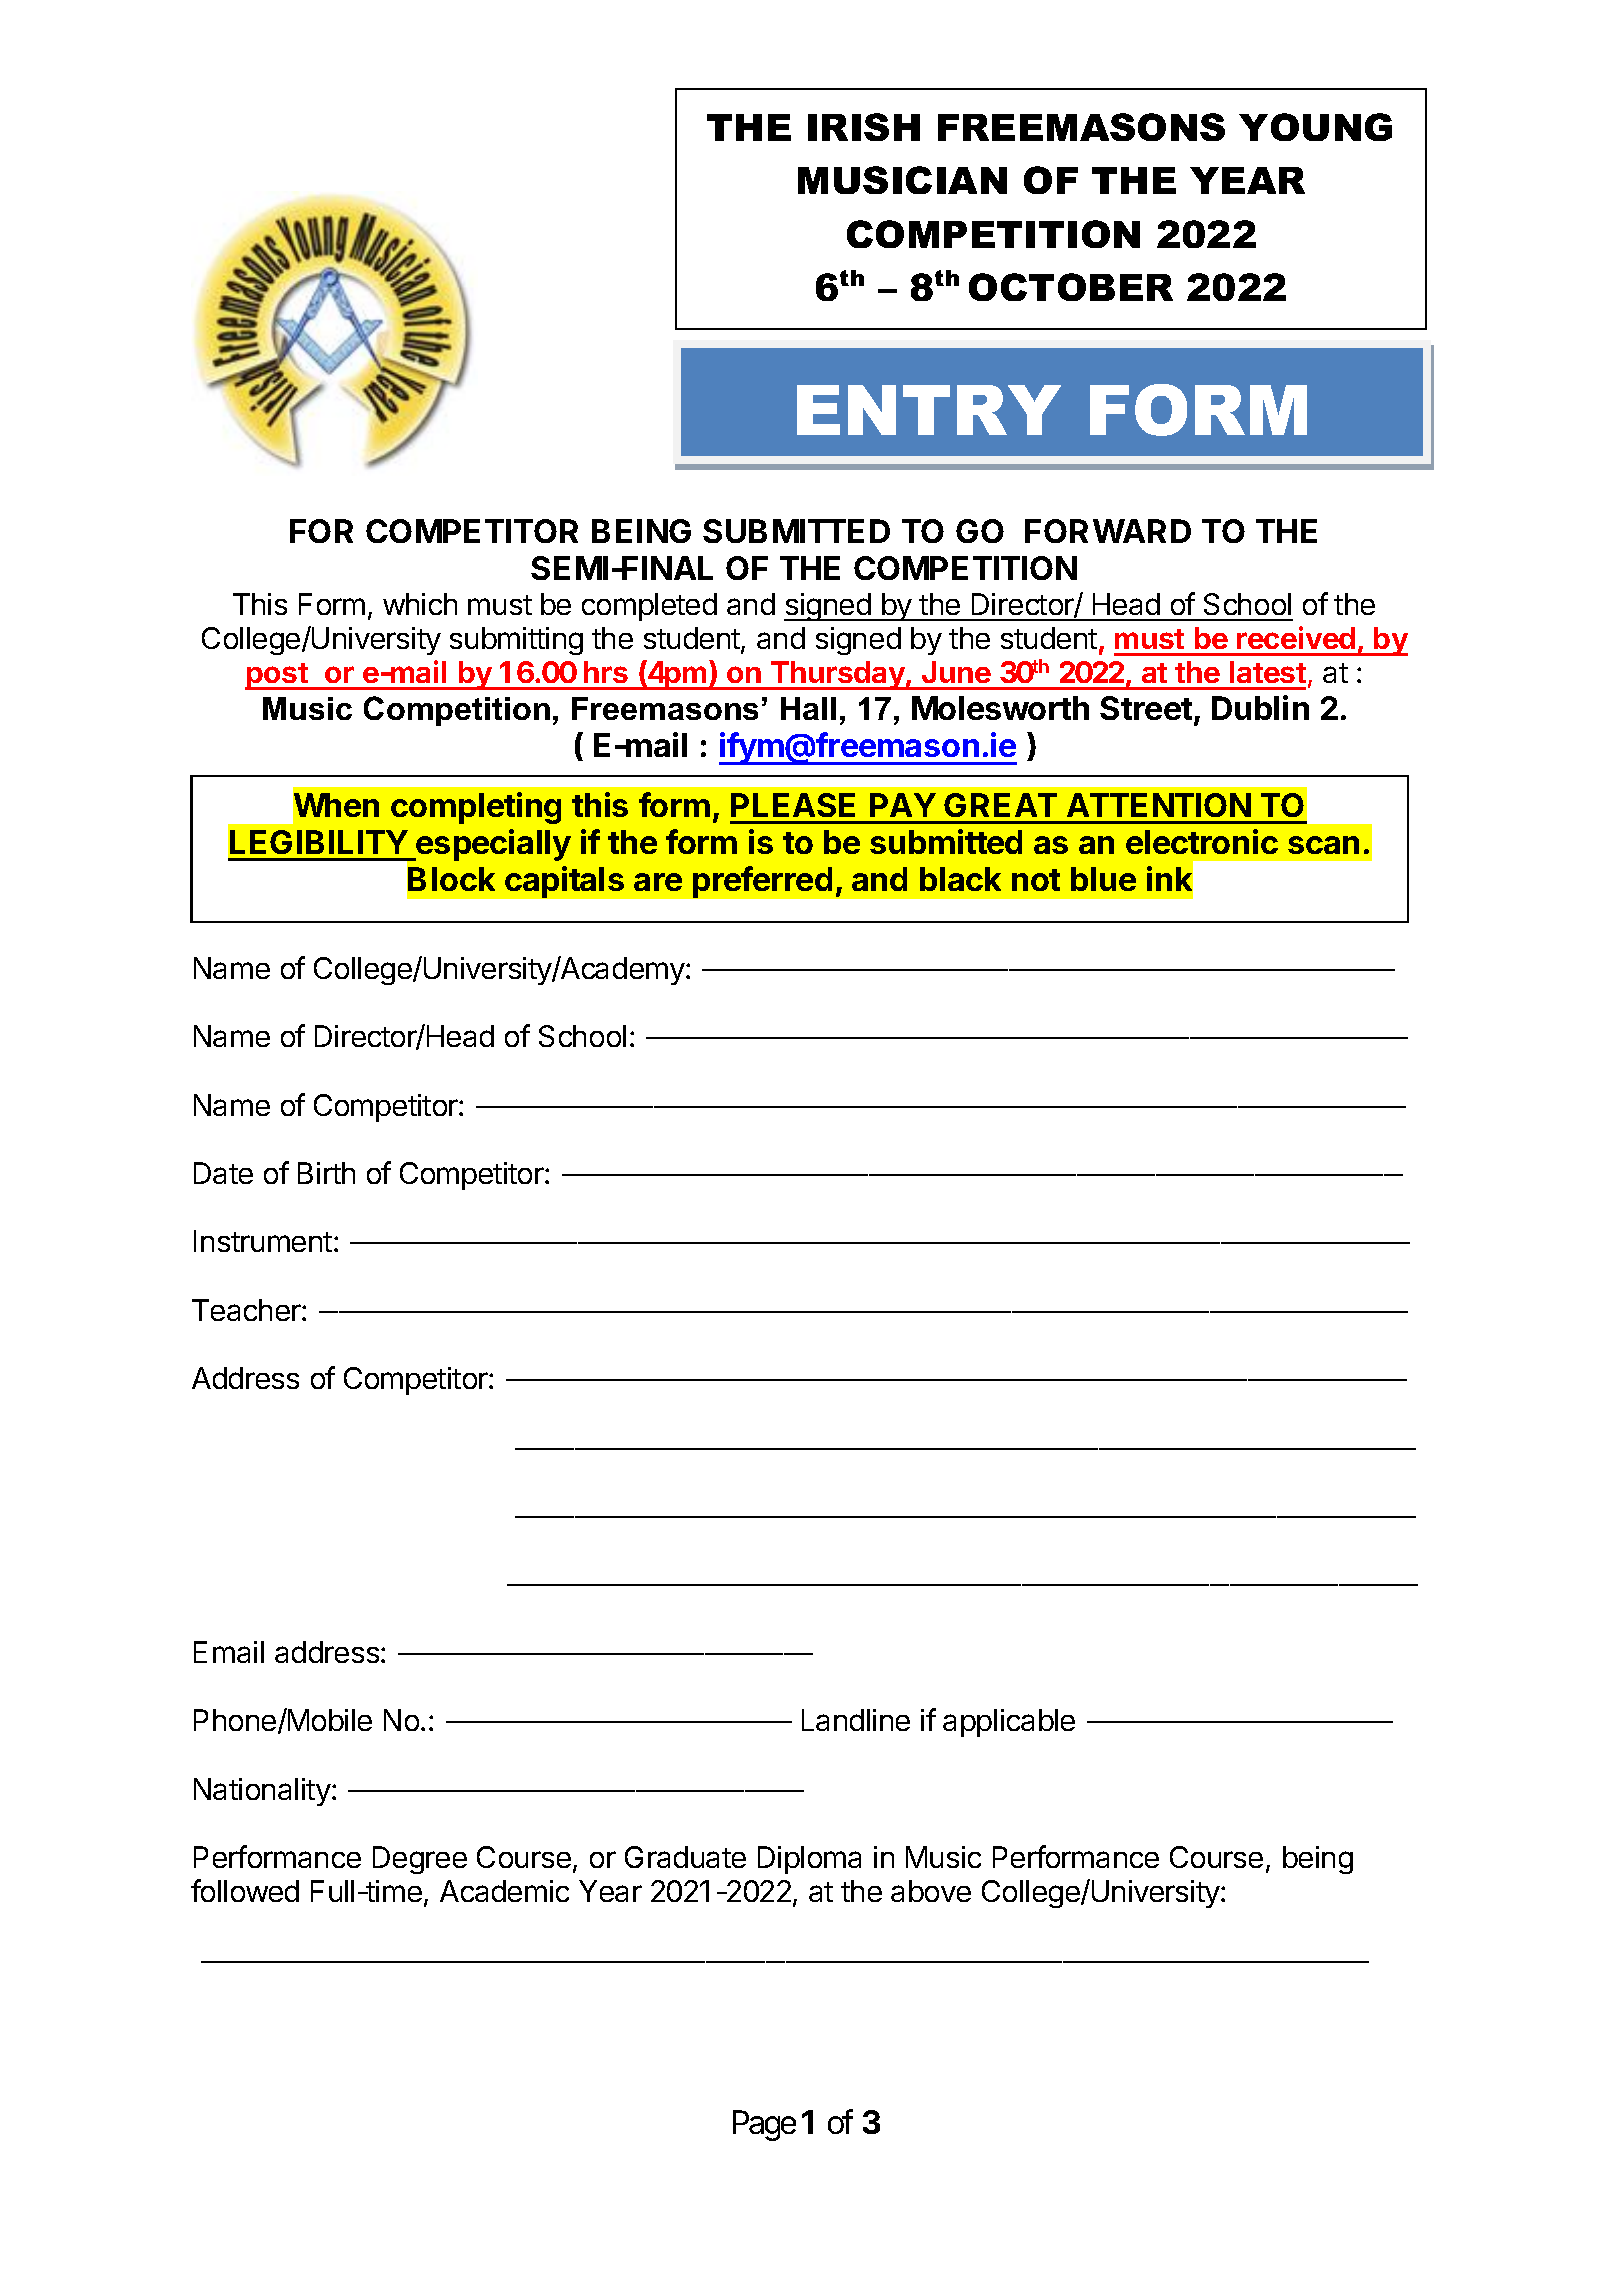  Describe the element at coordinates (1103, 879) in the screenshot. I see `blue` at that location.
